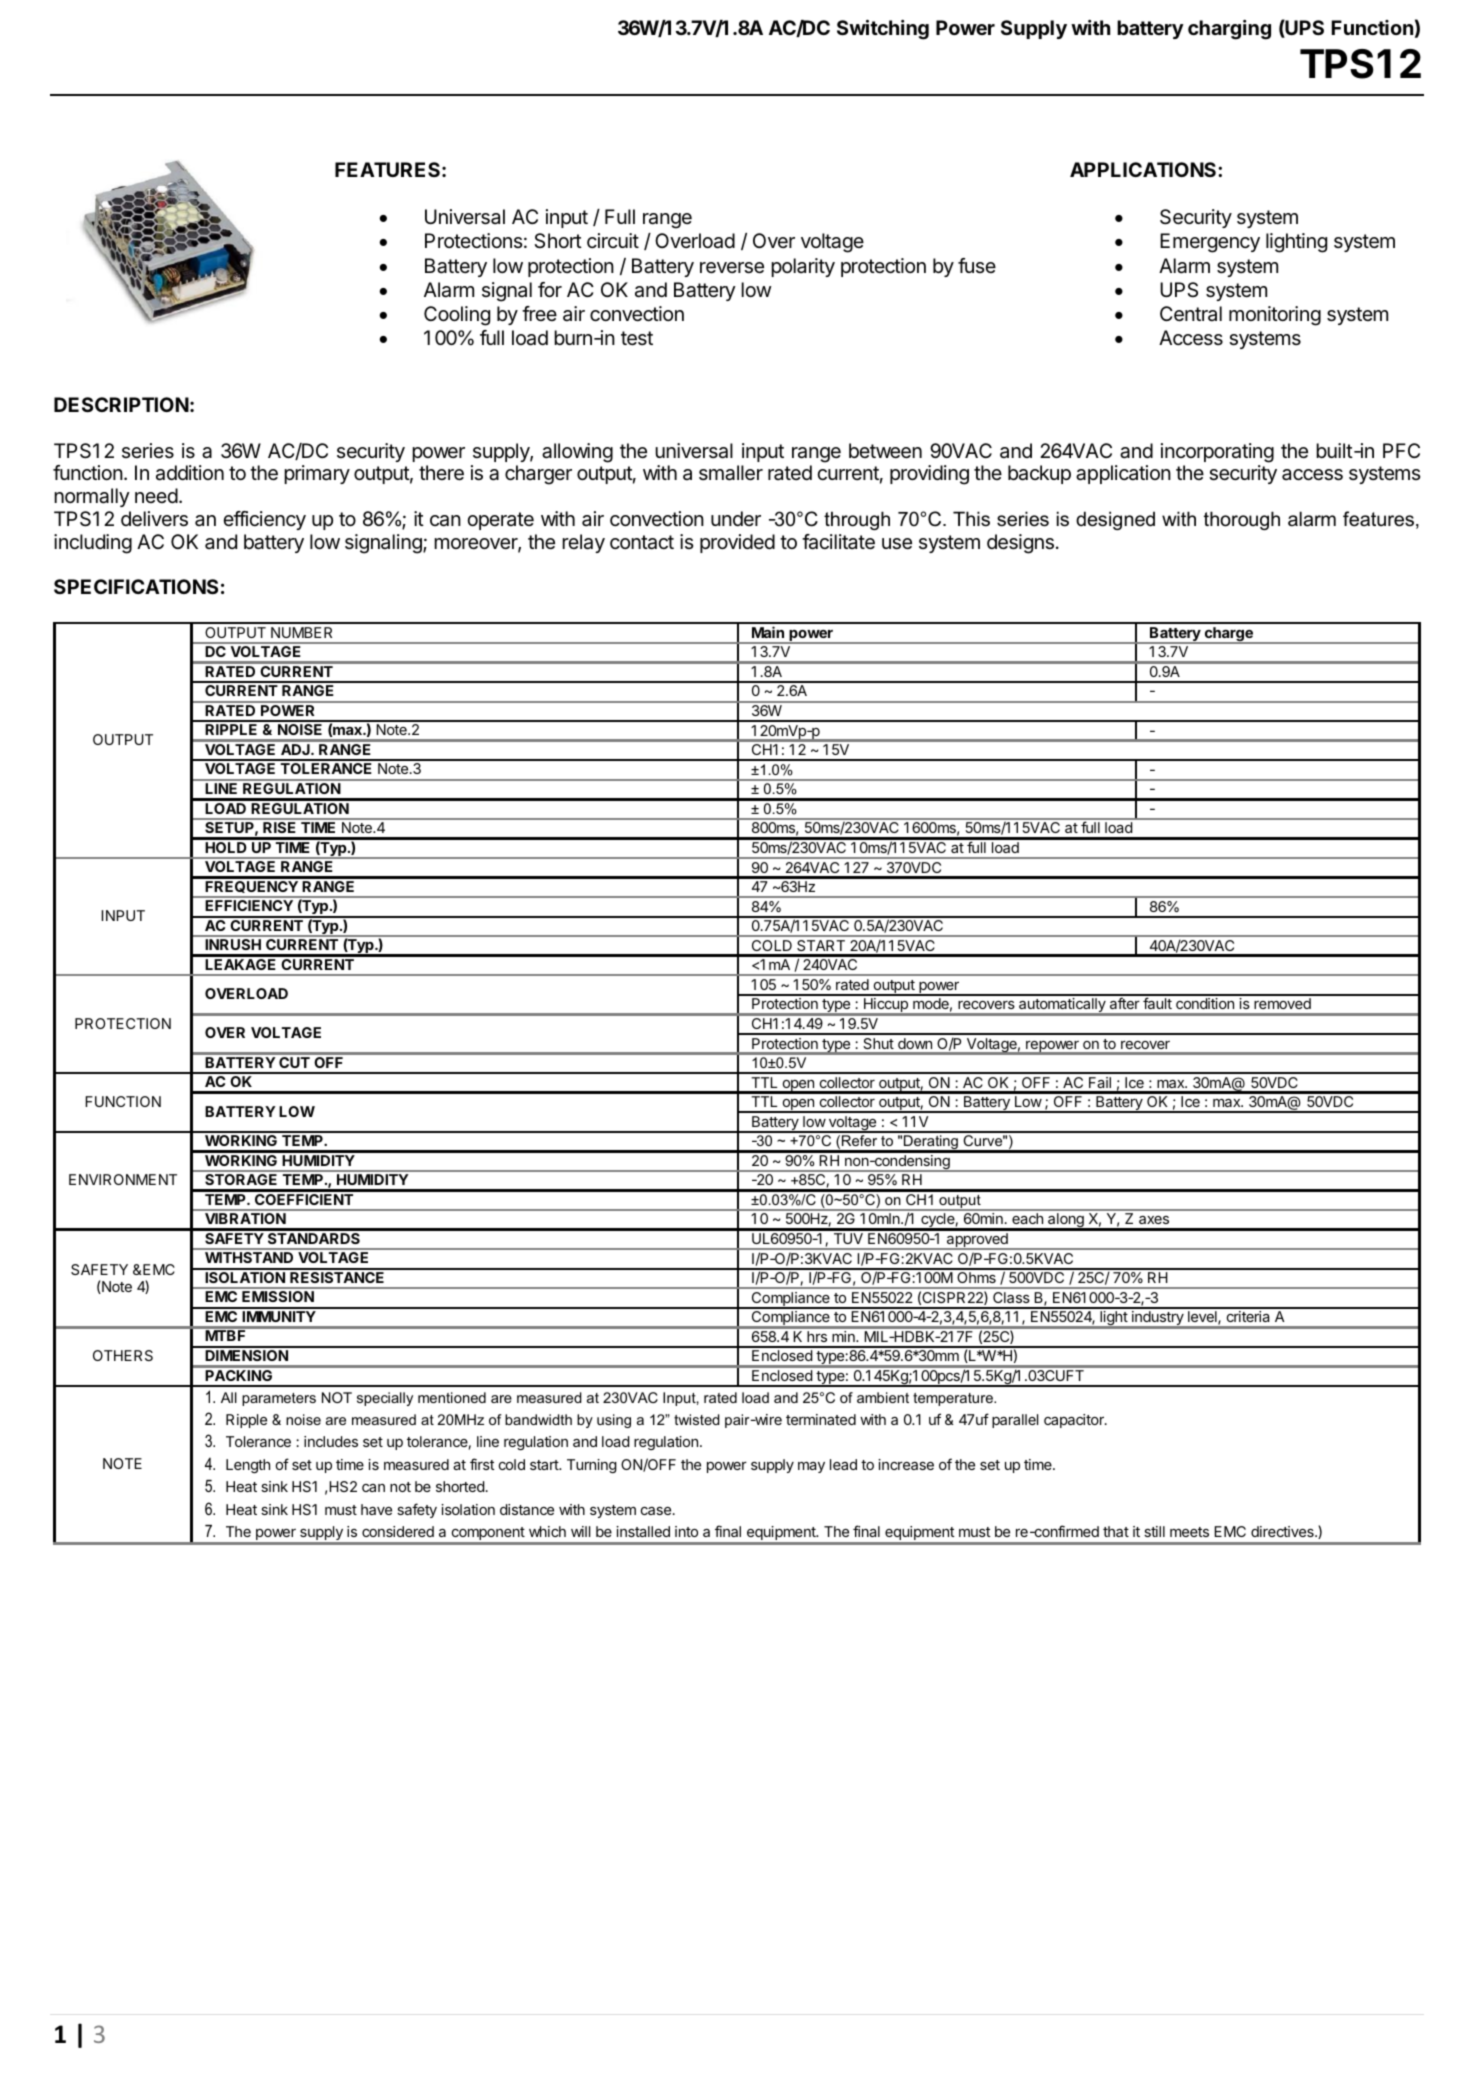  What do you see at coordinates (248, 1466) in the image?
I see `Length` at bounding box center [248, 1466].
